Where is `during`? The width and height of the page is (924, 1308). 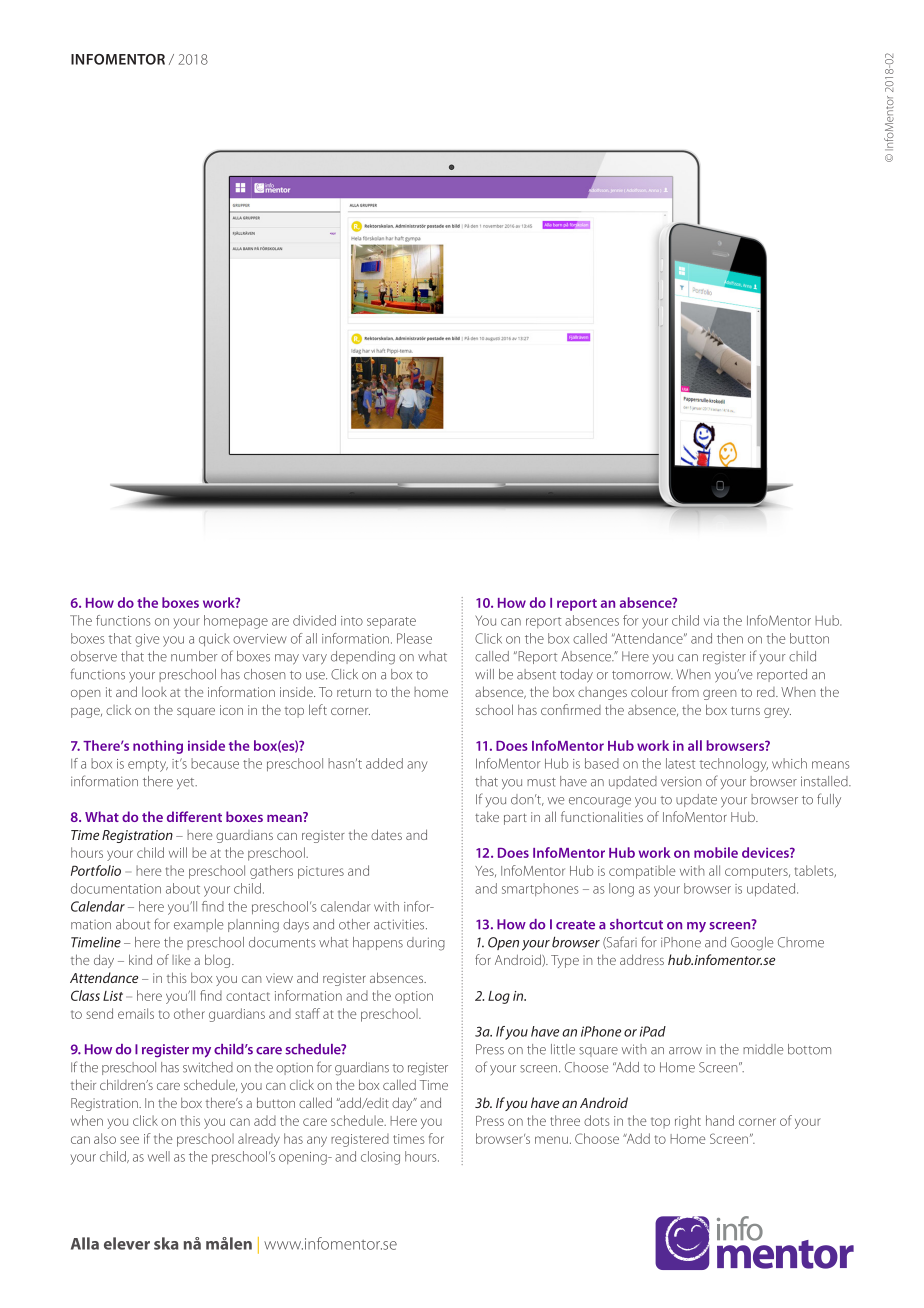
during is located at coordinates (426, 944).
